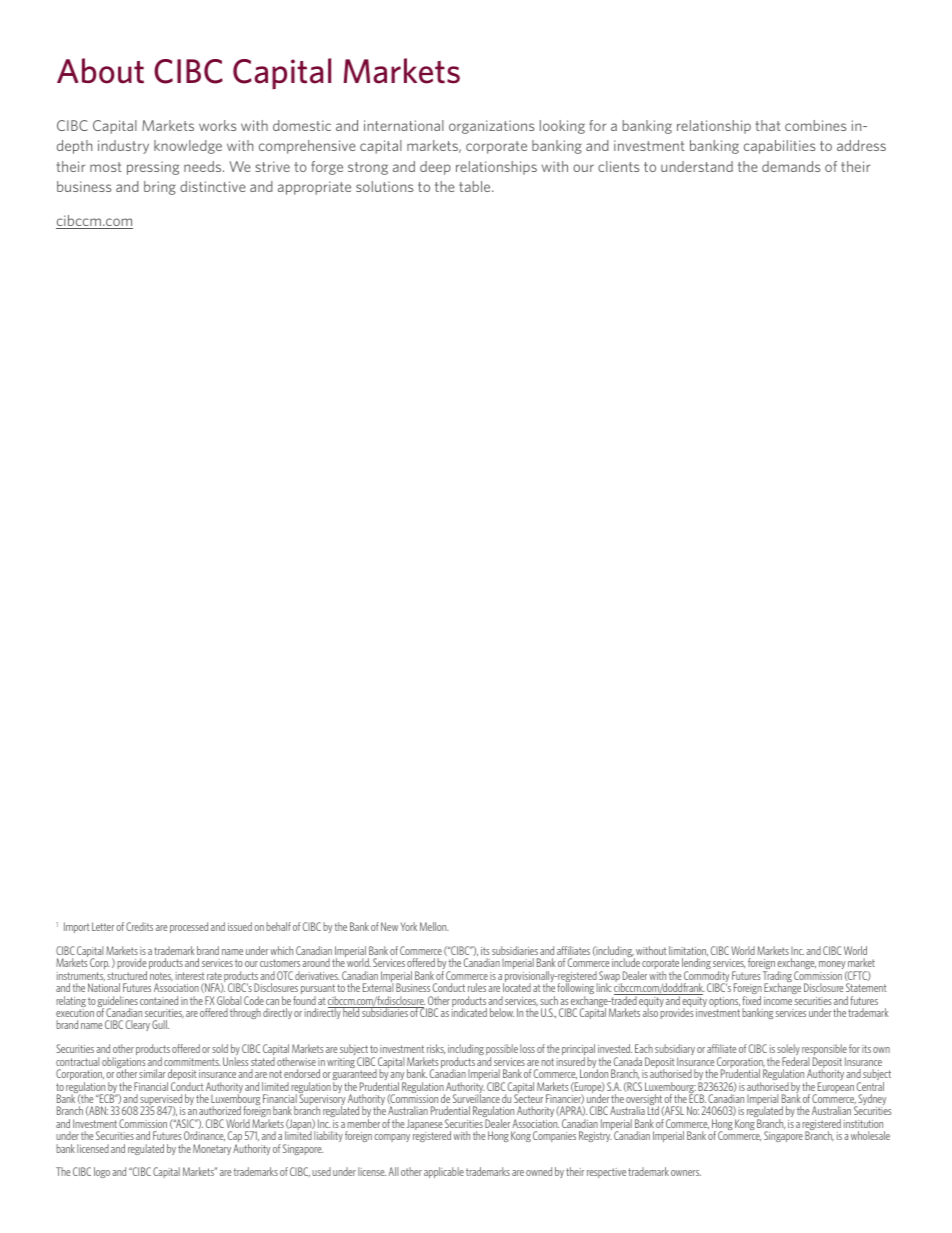  I want to click on limitation, so click(688, 951).
